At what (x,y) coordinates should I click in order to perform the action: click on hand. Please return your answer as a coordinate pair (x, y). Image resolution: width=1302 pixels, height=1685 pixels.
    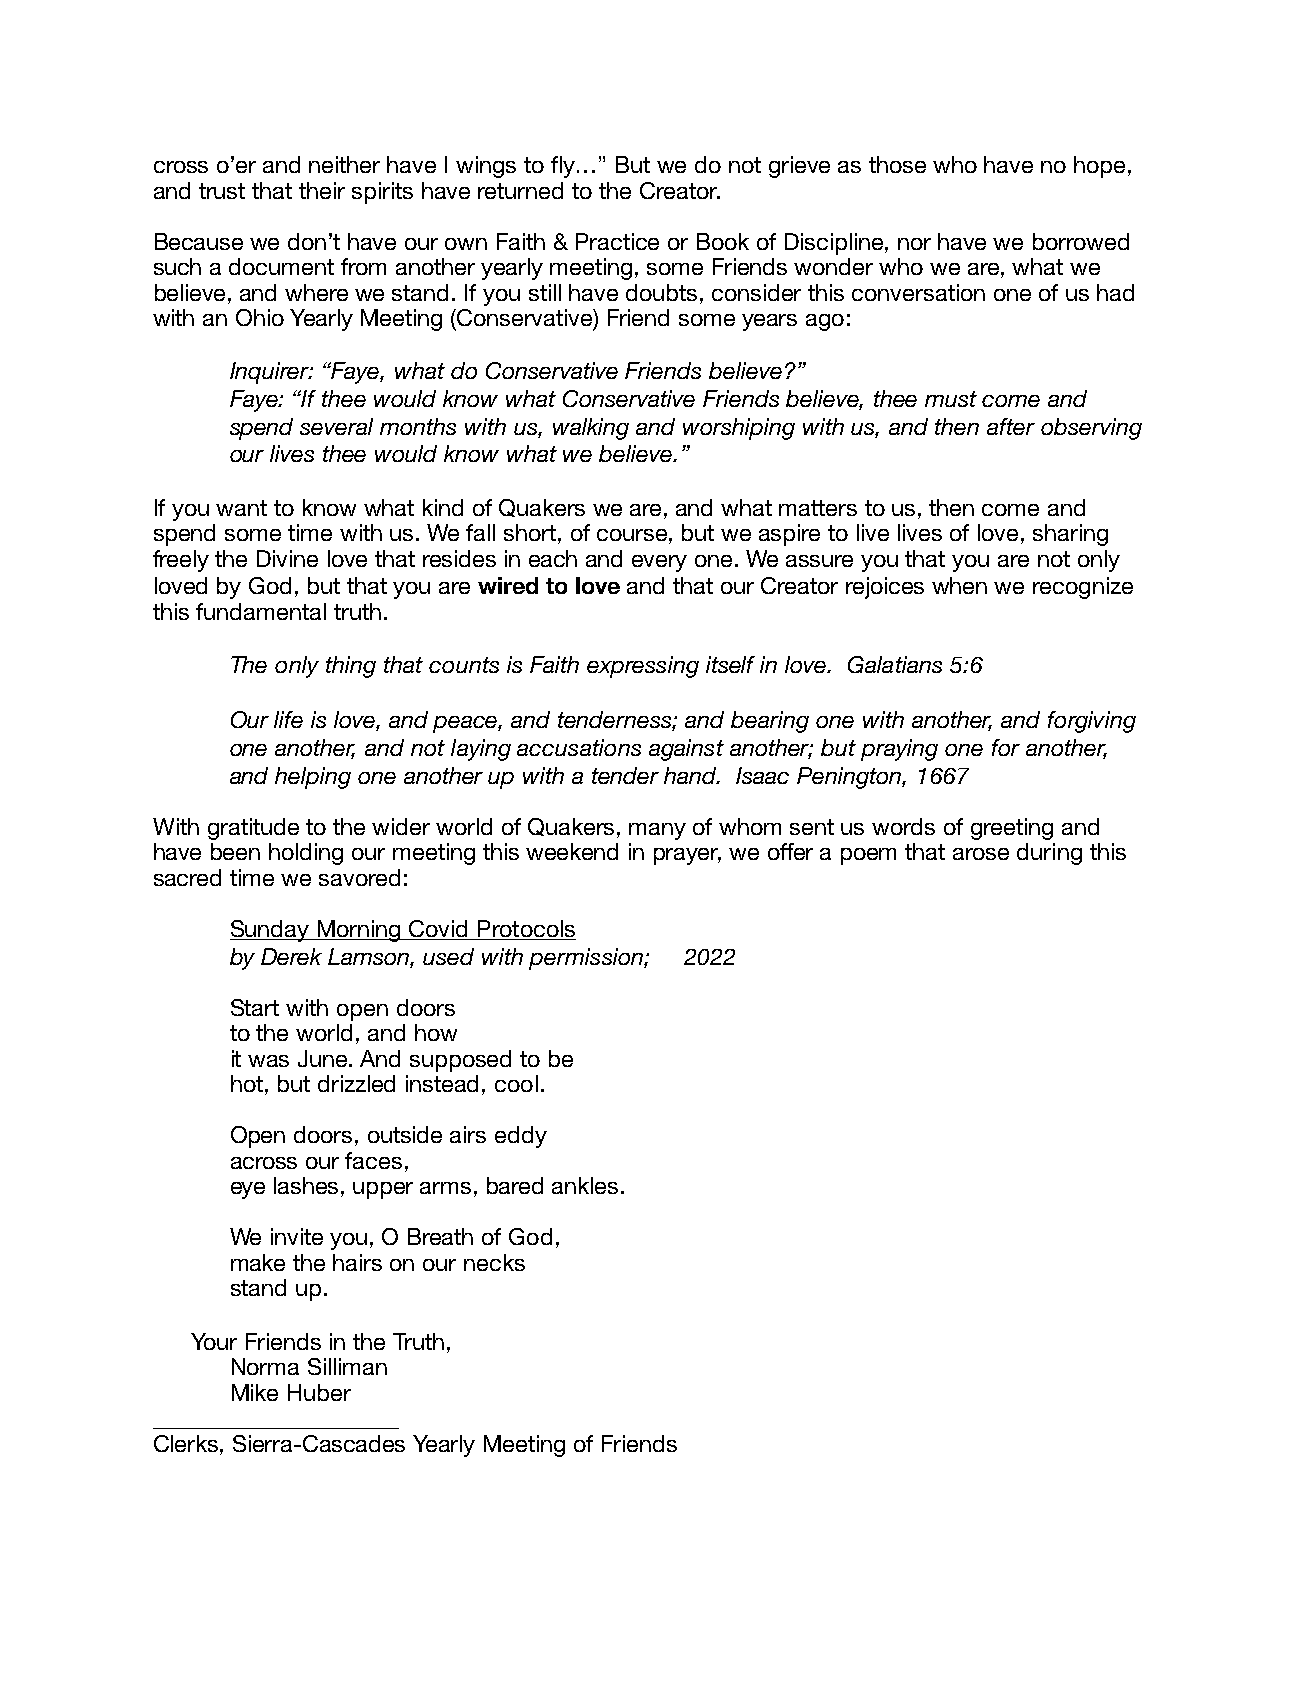
    Looking at the image, I should click on (692, 775).
